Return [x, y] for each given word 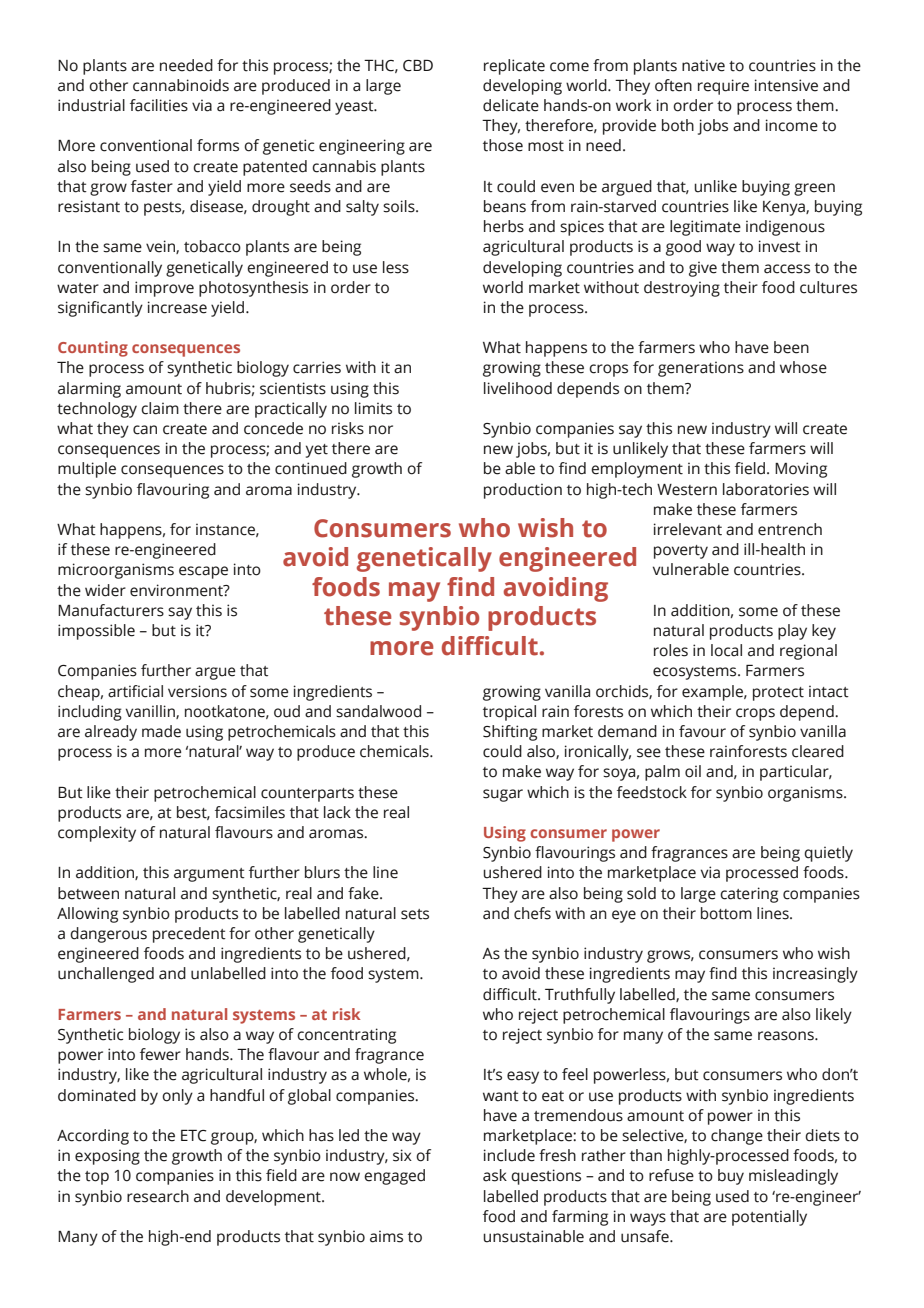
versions [197, 691]
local [726, 650]
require [723, 87]
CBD [418, 65]
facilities [159, 105]
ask [495, 1175]
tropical [509, 713]
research [158, 1196]
